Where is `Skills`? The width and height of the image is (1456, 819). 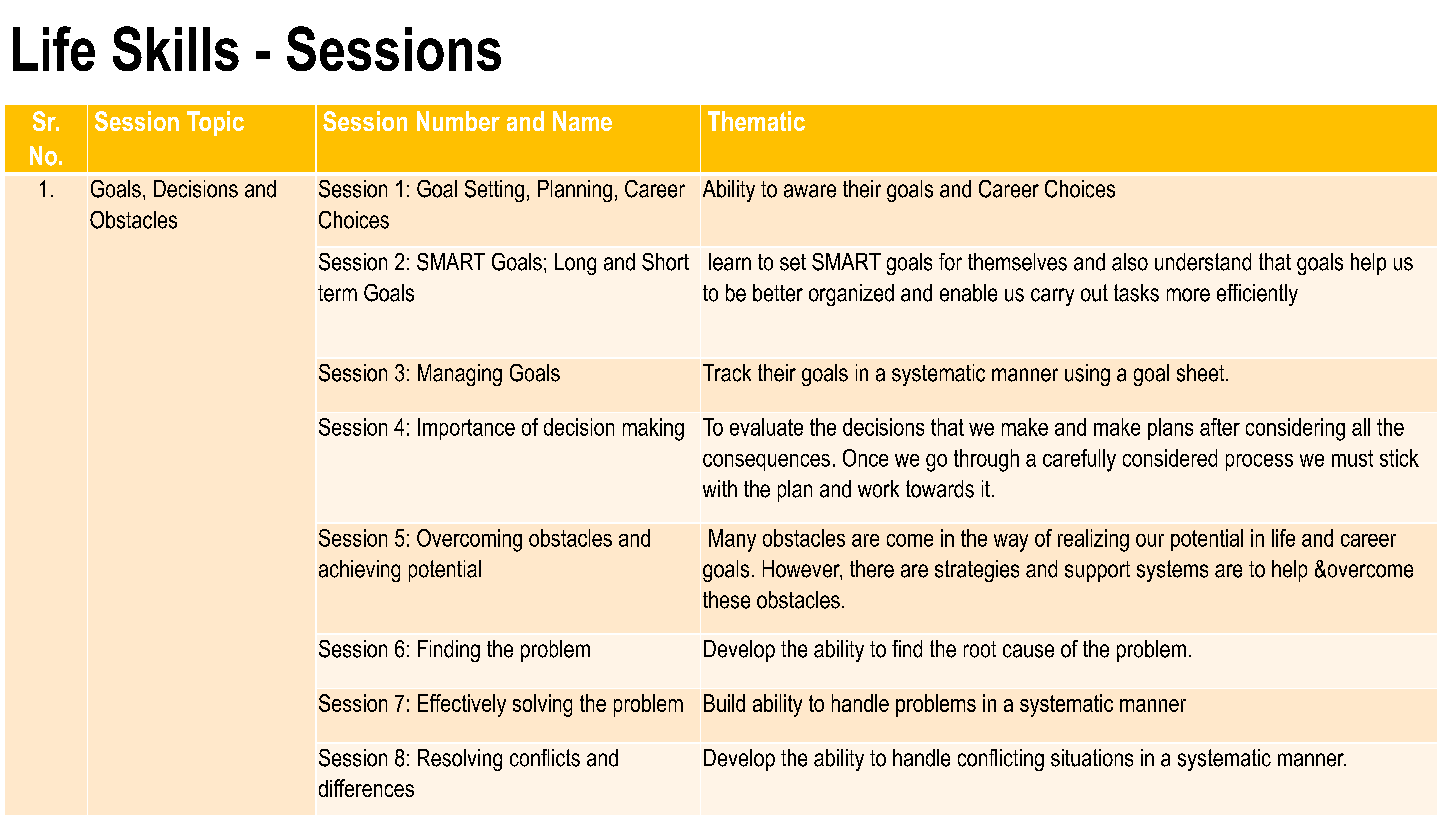 Skills is located at coordinates (176, 48).
